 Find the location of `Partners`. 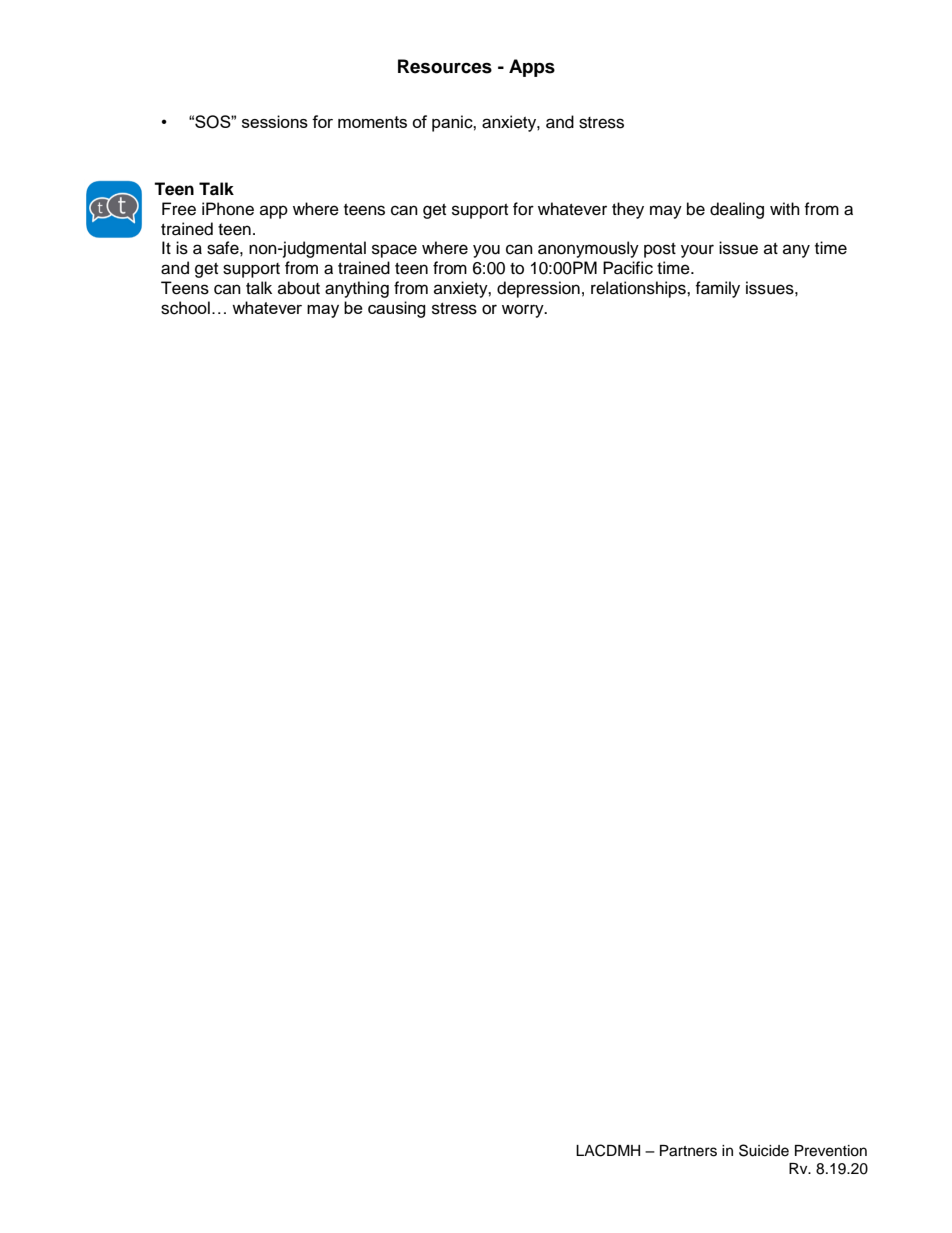

Partners is located at coordinates (688, 1151).
